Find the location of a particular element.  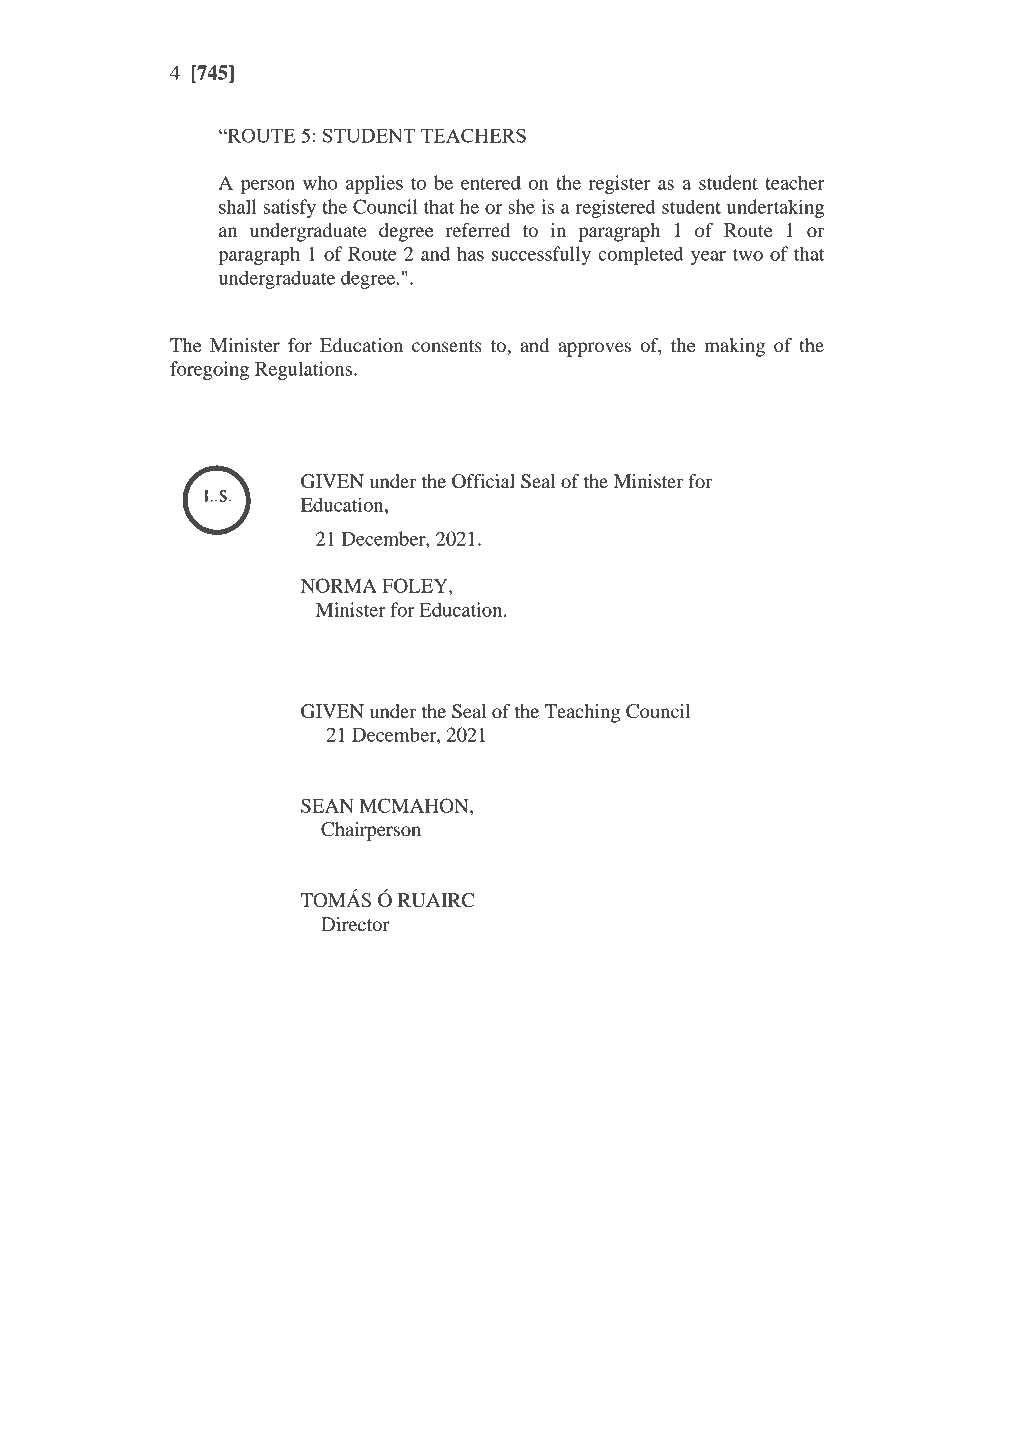

Official is located at coordinates (483, 481).
